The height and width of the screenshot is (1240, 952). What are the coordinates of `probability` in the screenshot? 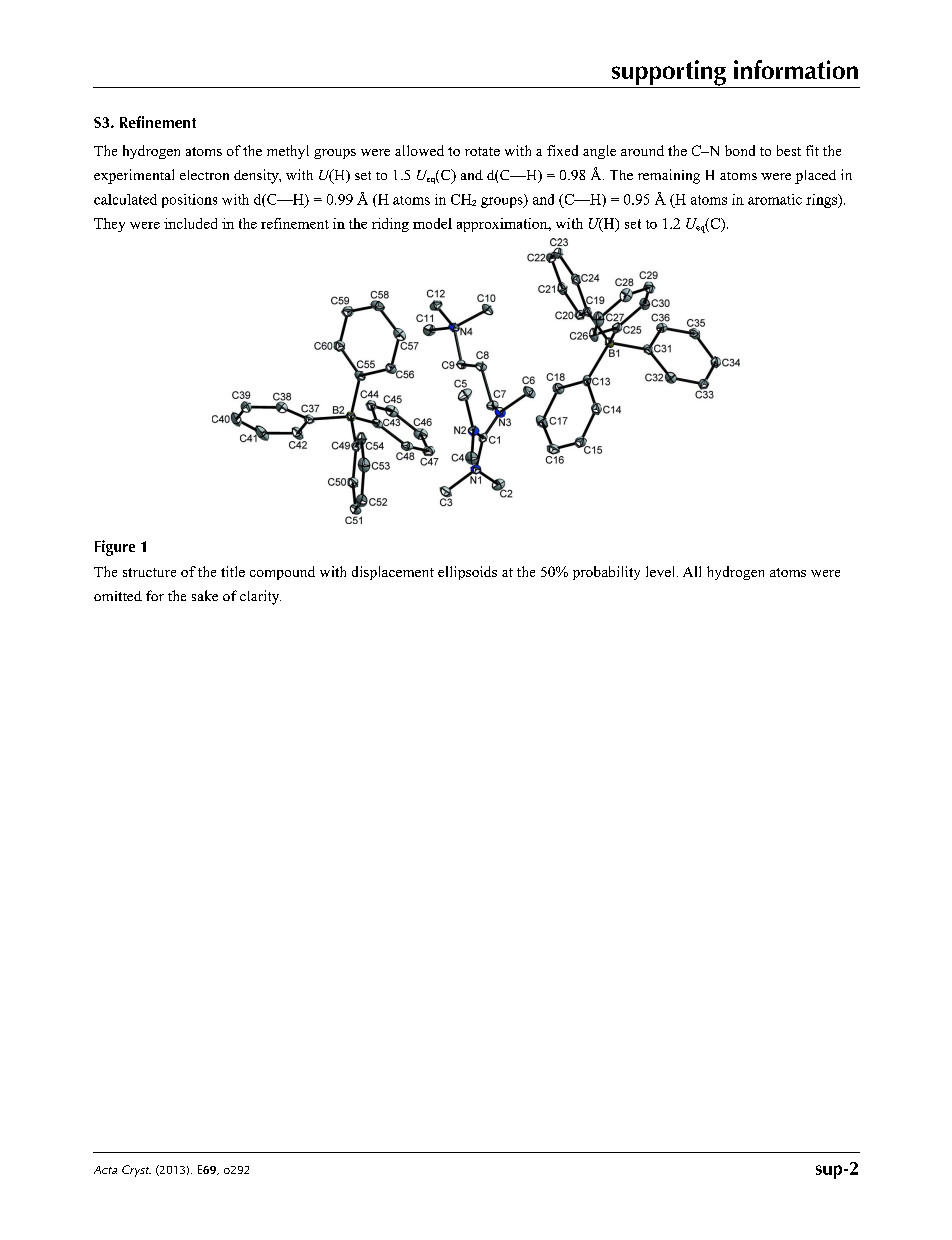 It's located at (606, 573).
